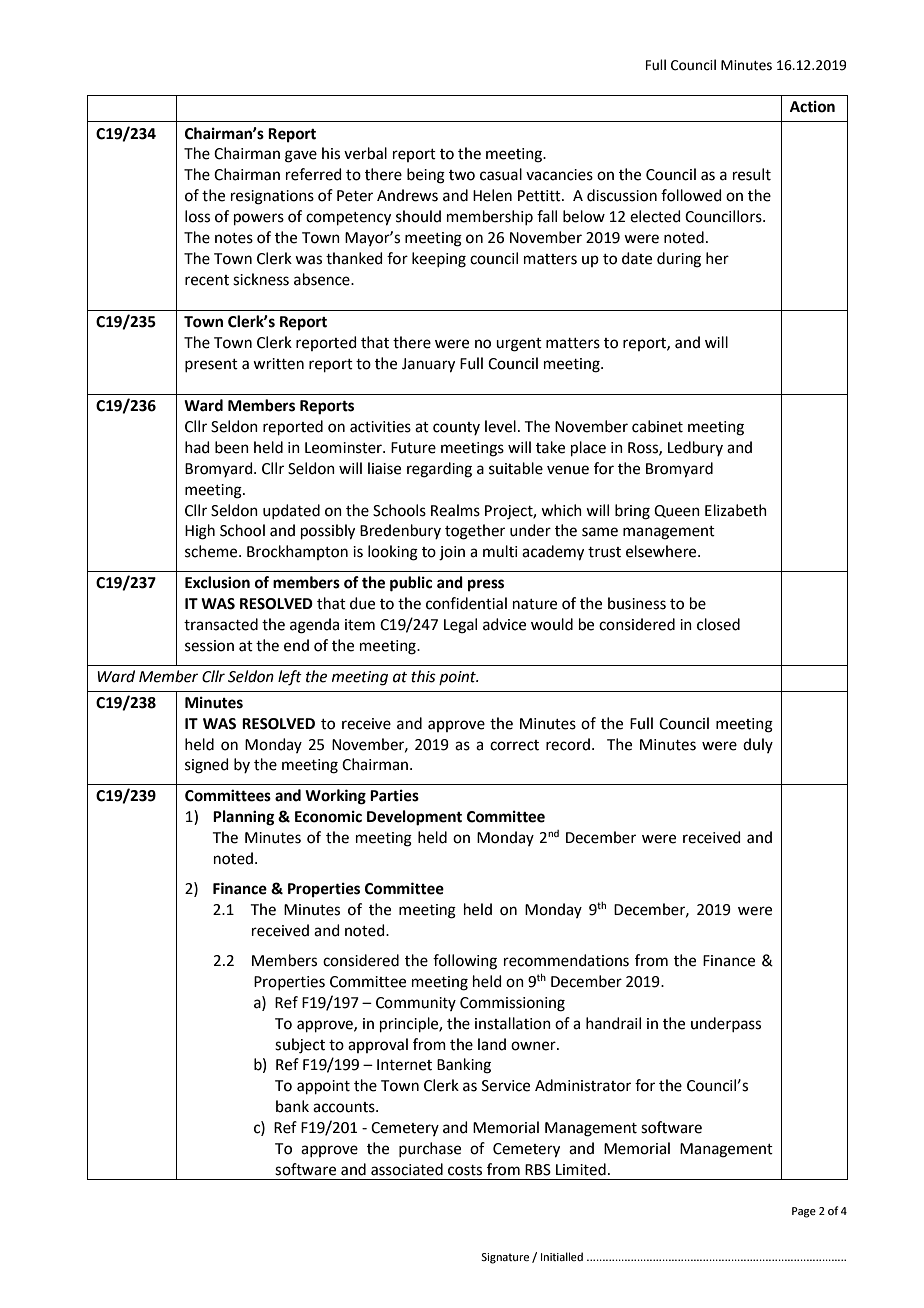 The image size is (924, 1308). What do you see at coordinates (504, 624) in the screenshot?
I see `advice` at bounding box center [504, 624].
